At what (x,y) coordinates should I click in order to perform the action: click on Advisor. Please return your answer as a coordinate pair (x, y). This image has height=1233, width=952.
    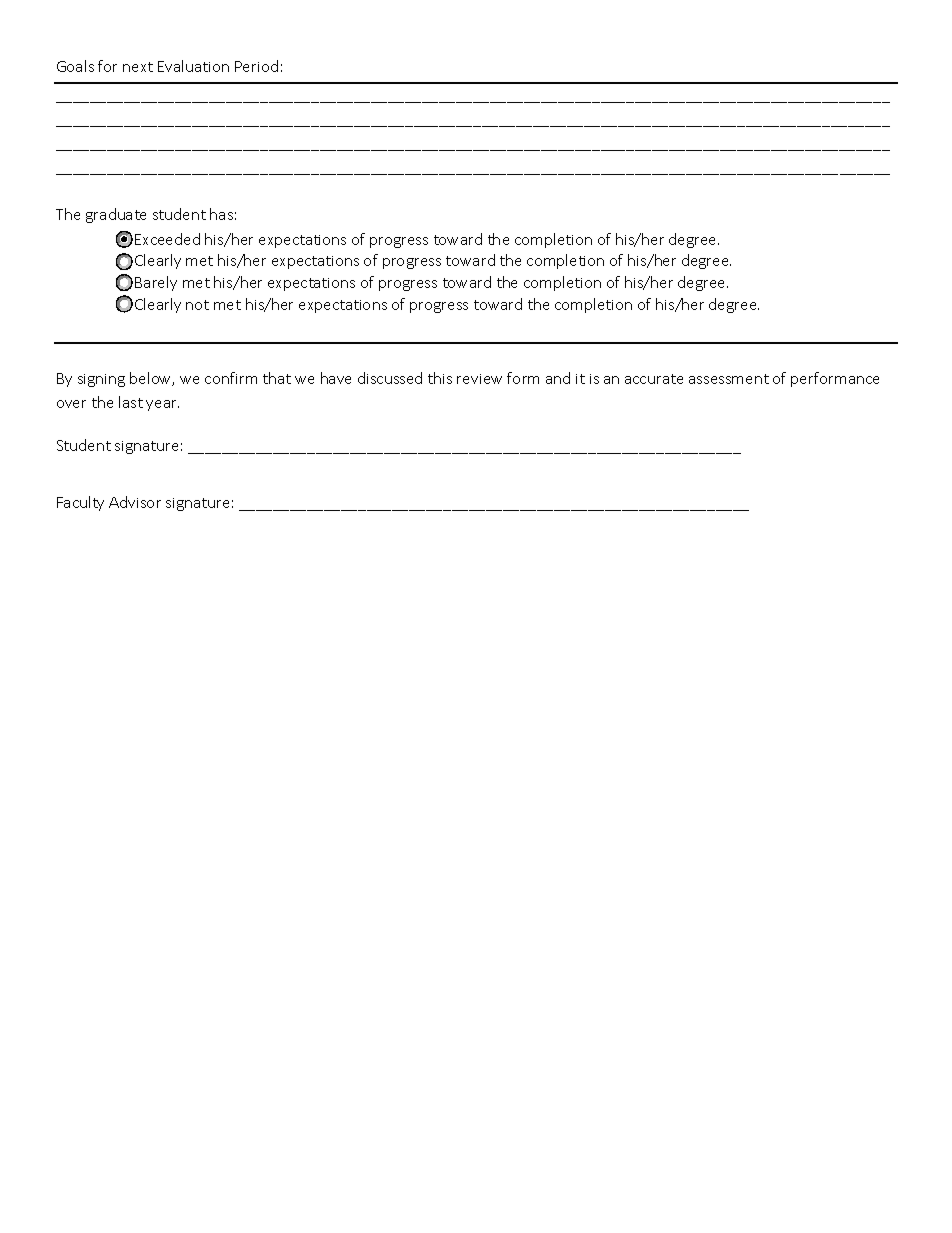
    Looking at the image, I should click on (135, 502).
